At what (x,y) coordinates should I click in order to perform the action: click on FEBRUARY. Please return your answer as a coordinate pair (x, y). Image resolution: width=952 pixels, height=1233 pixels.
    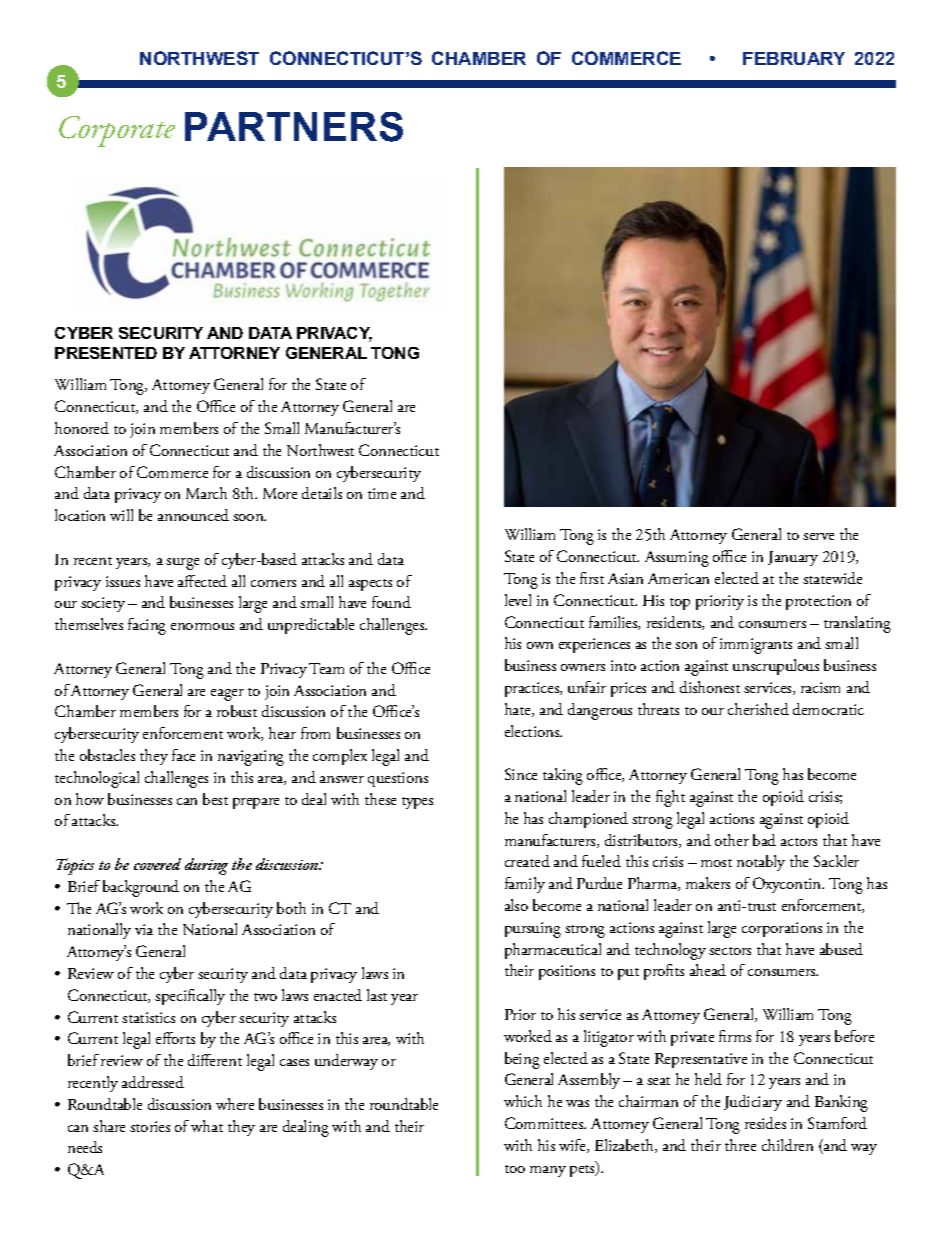
    Looking at the image, I should click on (794, 58).
